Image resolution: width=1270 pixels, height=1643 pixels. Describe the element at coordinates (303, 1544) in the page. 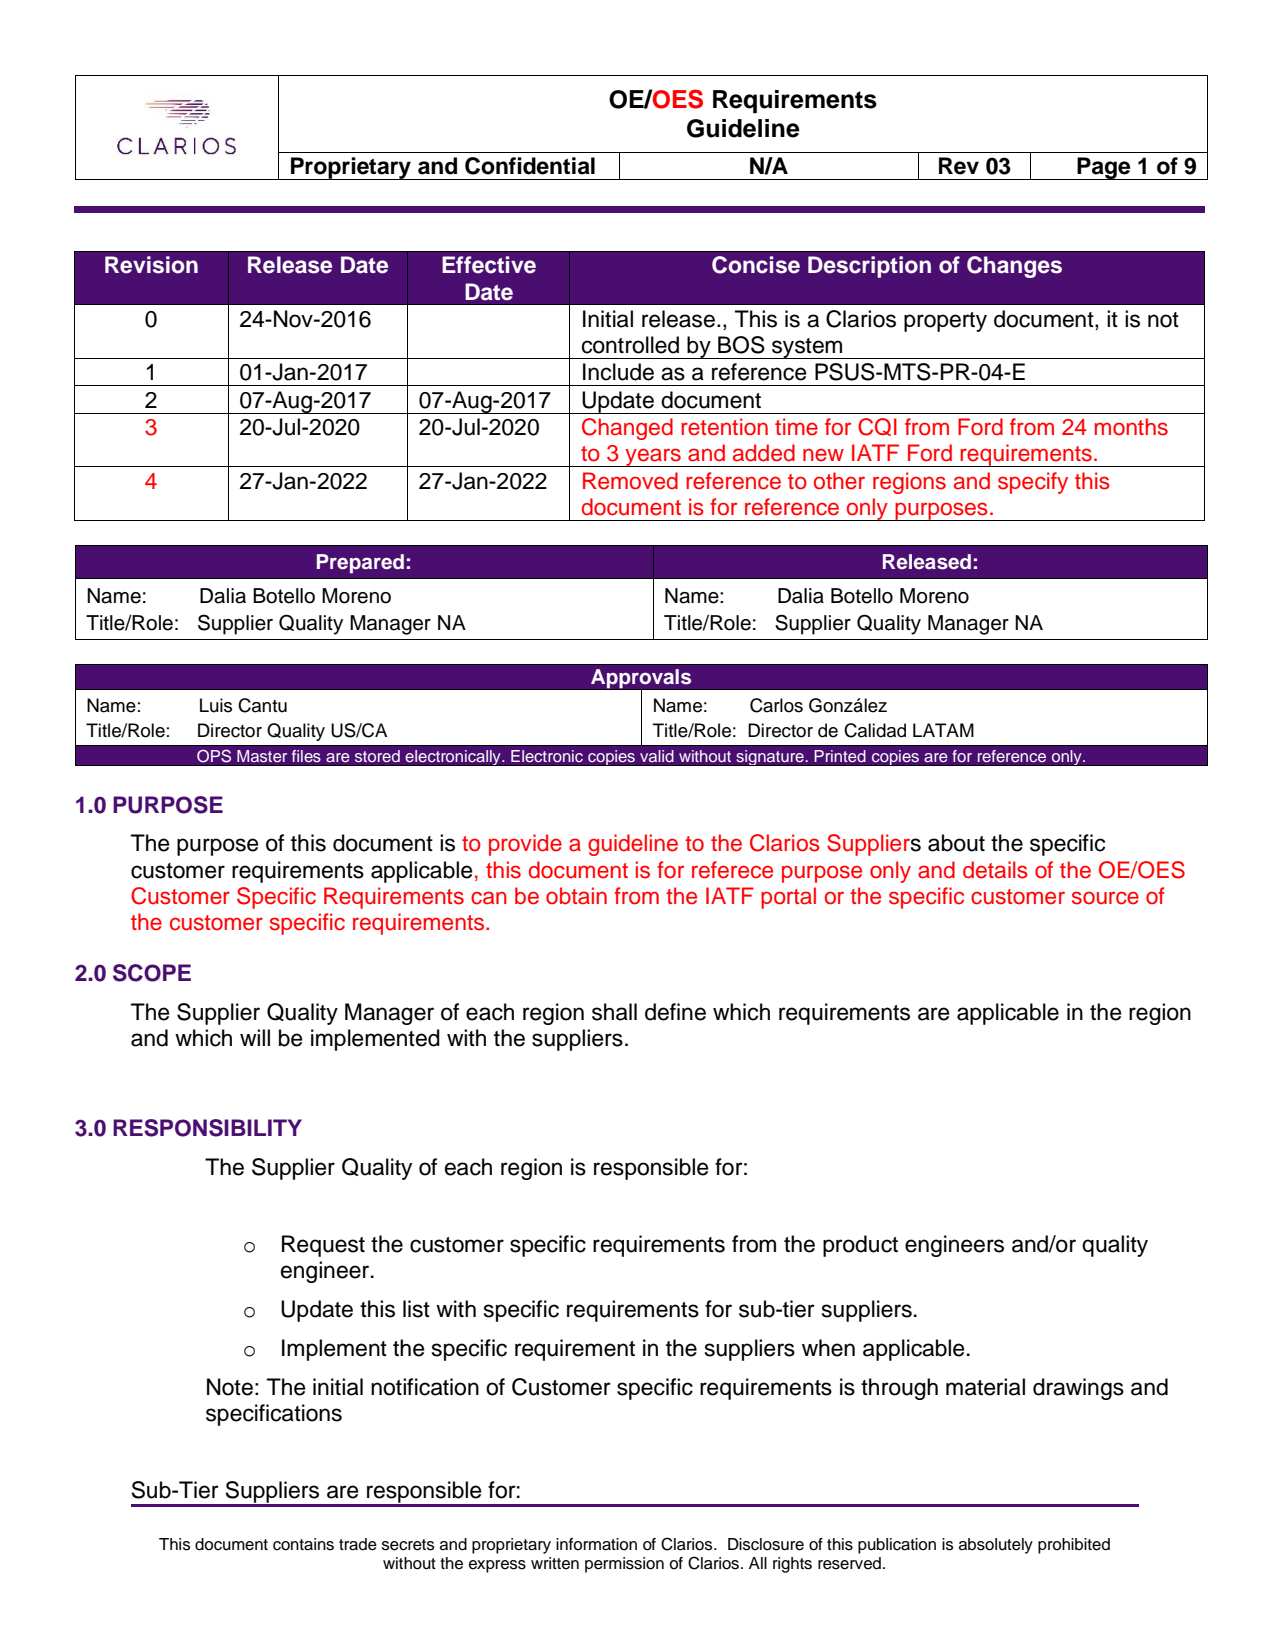

I see `contains` at that location.
